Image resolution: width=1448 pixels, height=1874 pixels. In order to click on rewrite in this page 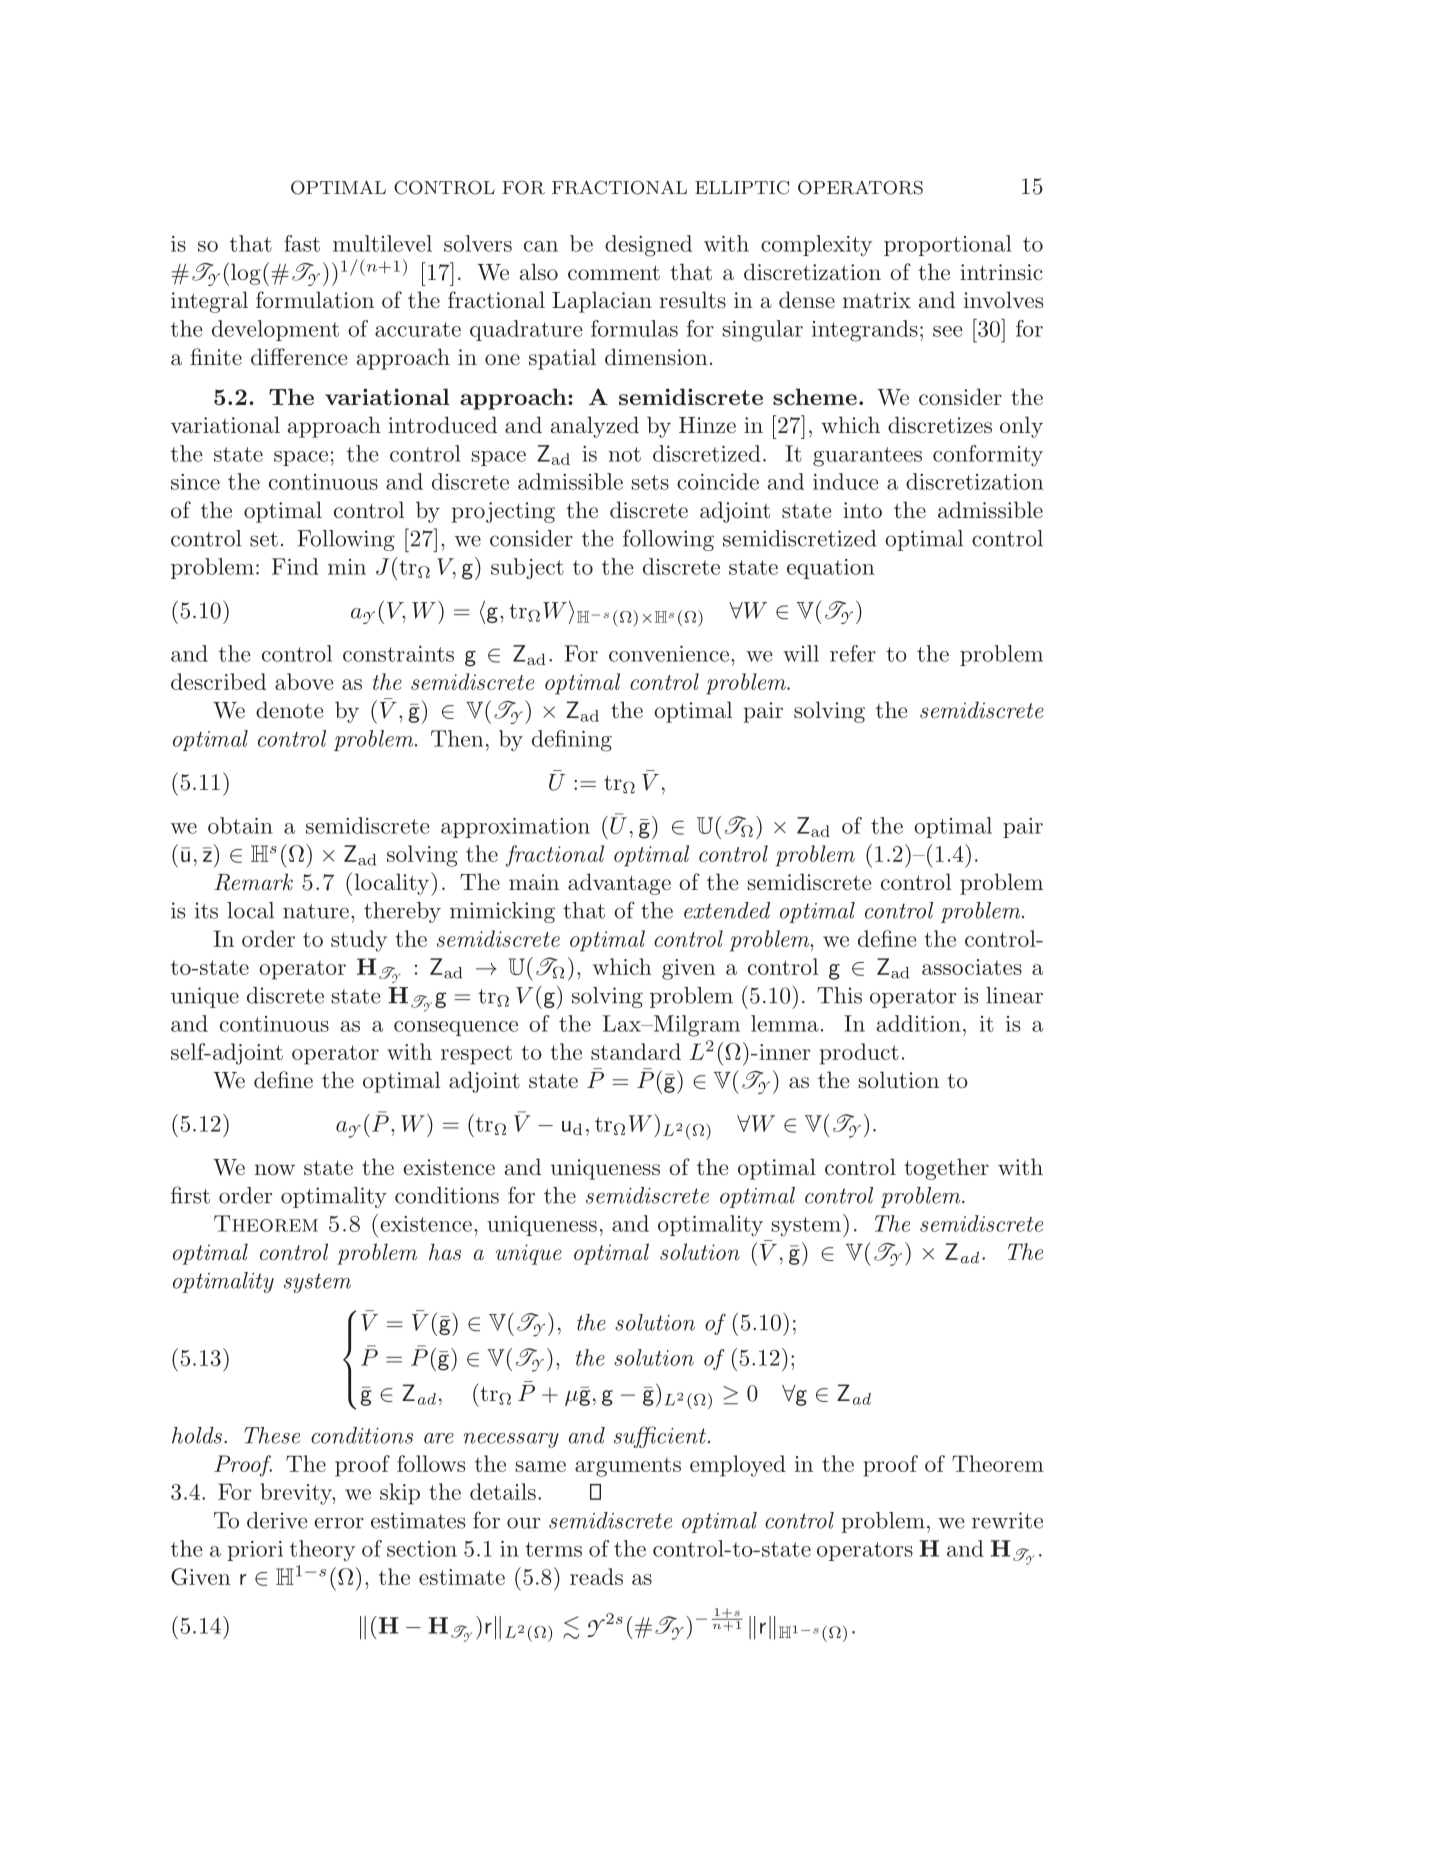, I will do `click(1007, 1520)`.
